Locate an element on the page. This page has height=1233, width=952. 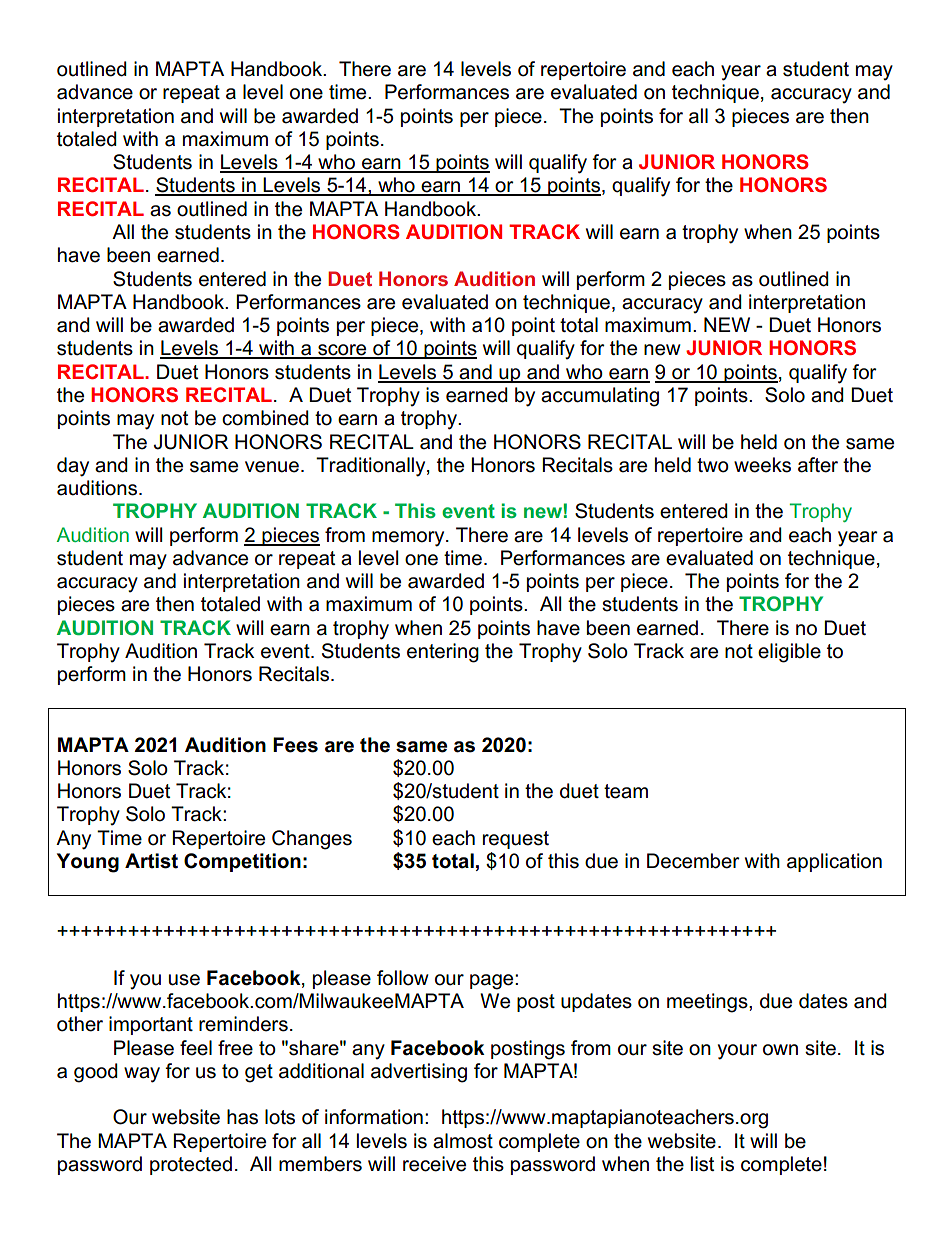
Fees is located at coordinates (295, 745).
